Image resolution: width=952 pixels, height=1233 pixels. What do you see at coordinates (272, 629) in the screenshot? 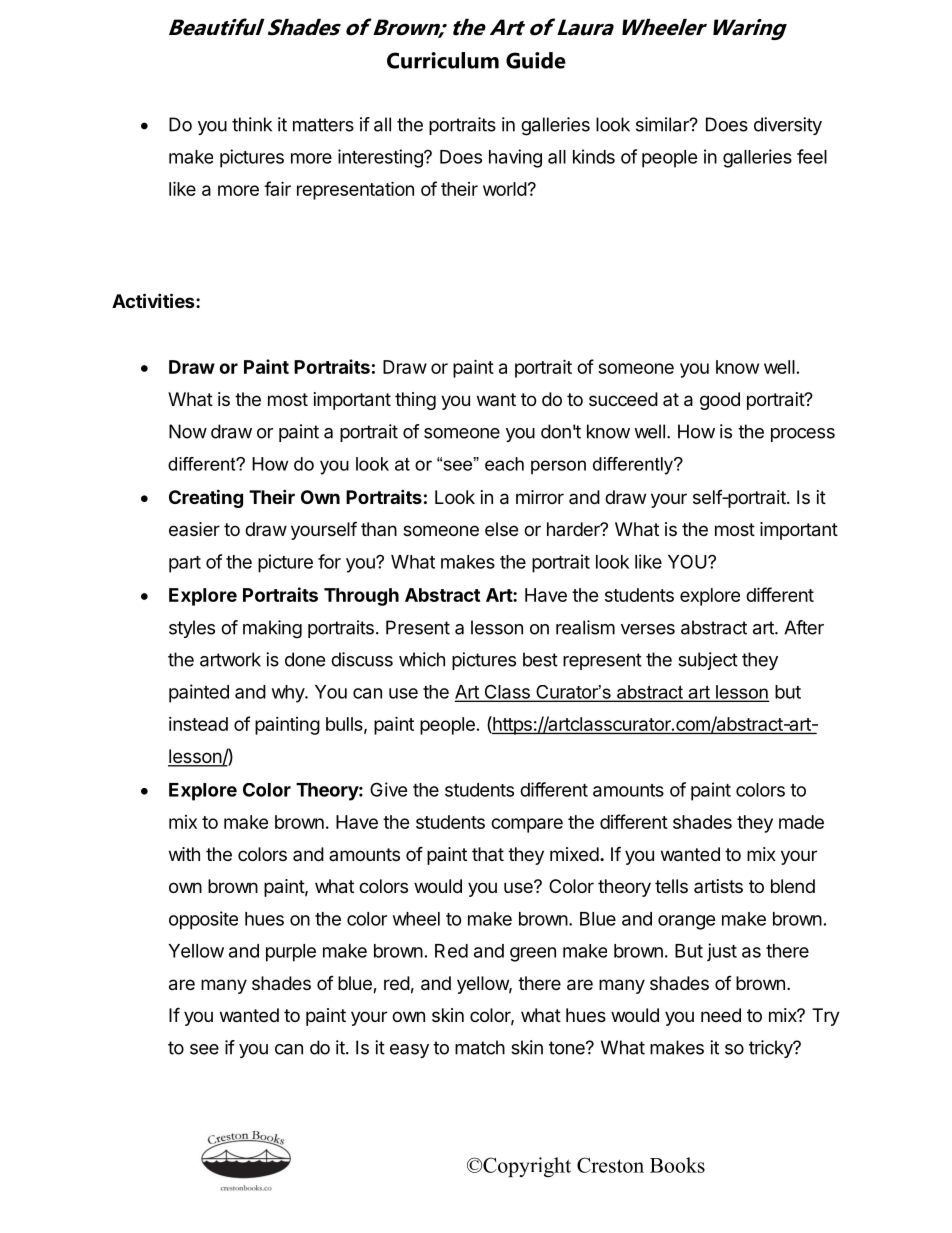
I see `making` at bounding box center [272, 629].
